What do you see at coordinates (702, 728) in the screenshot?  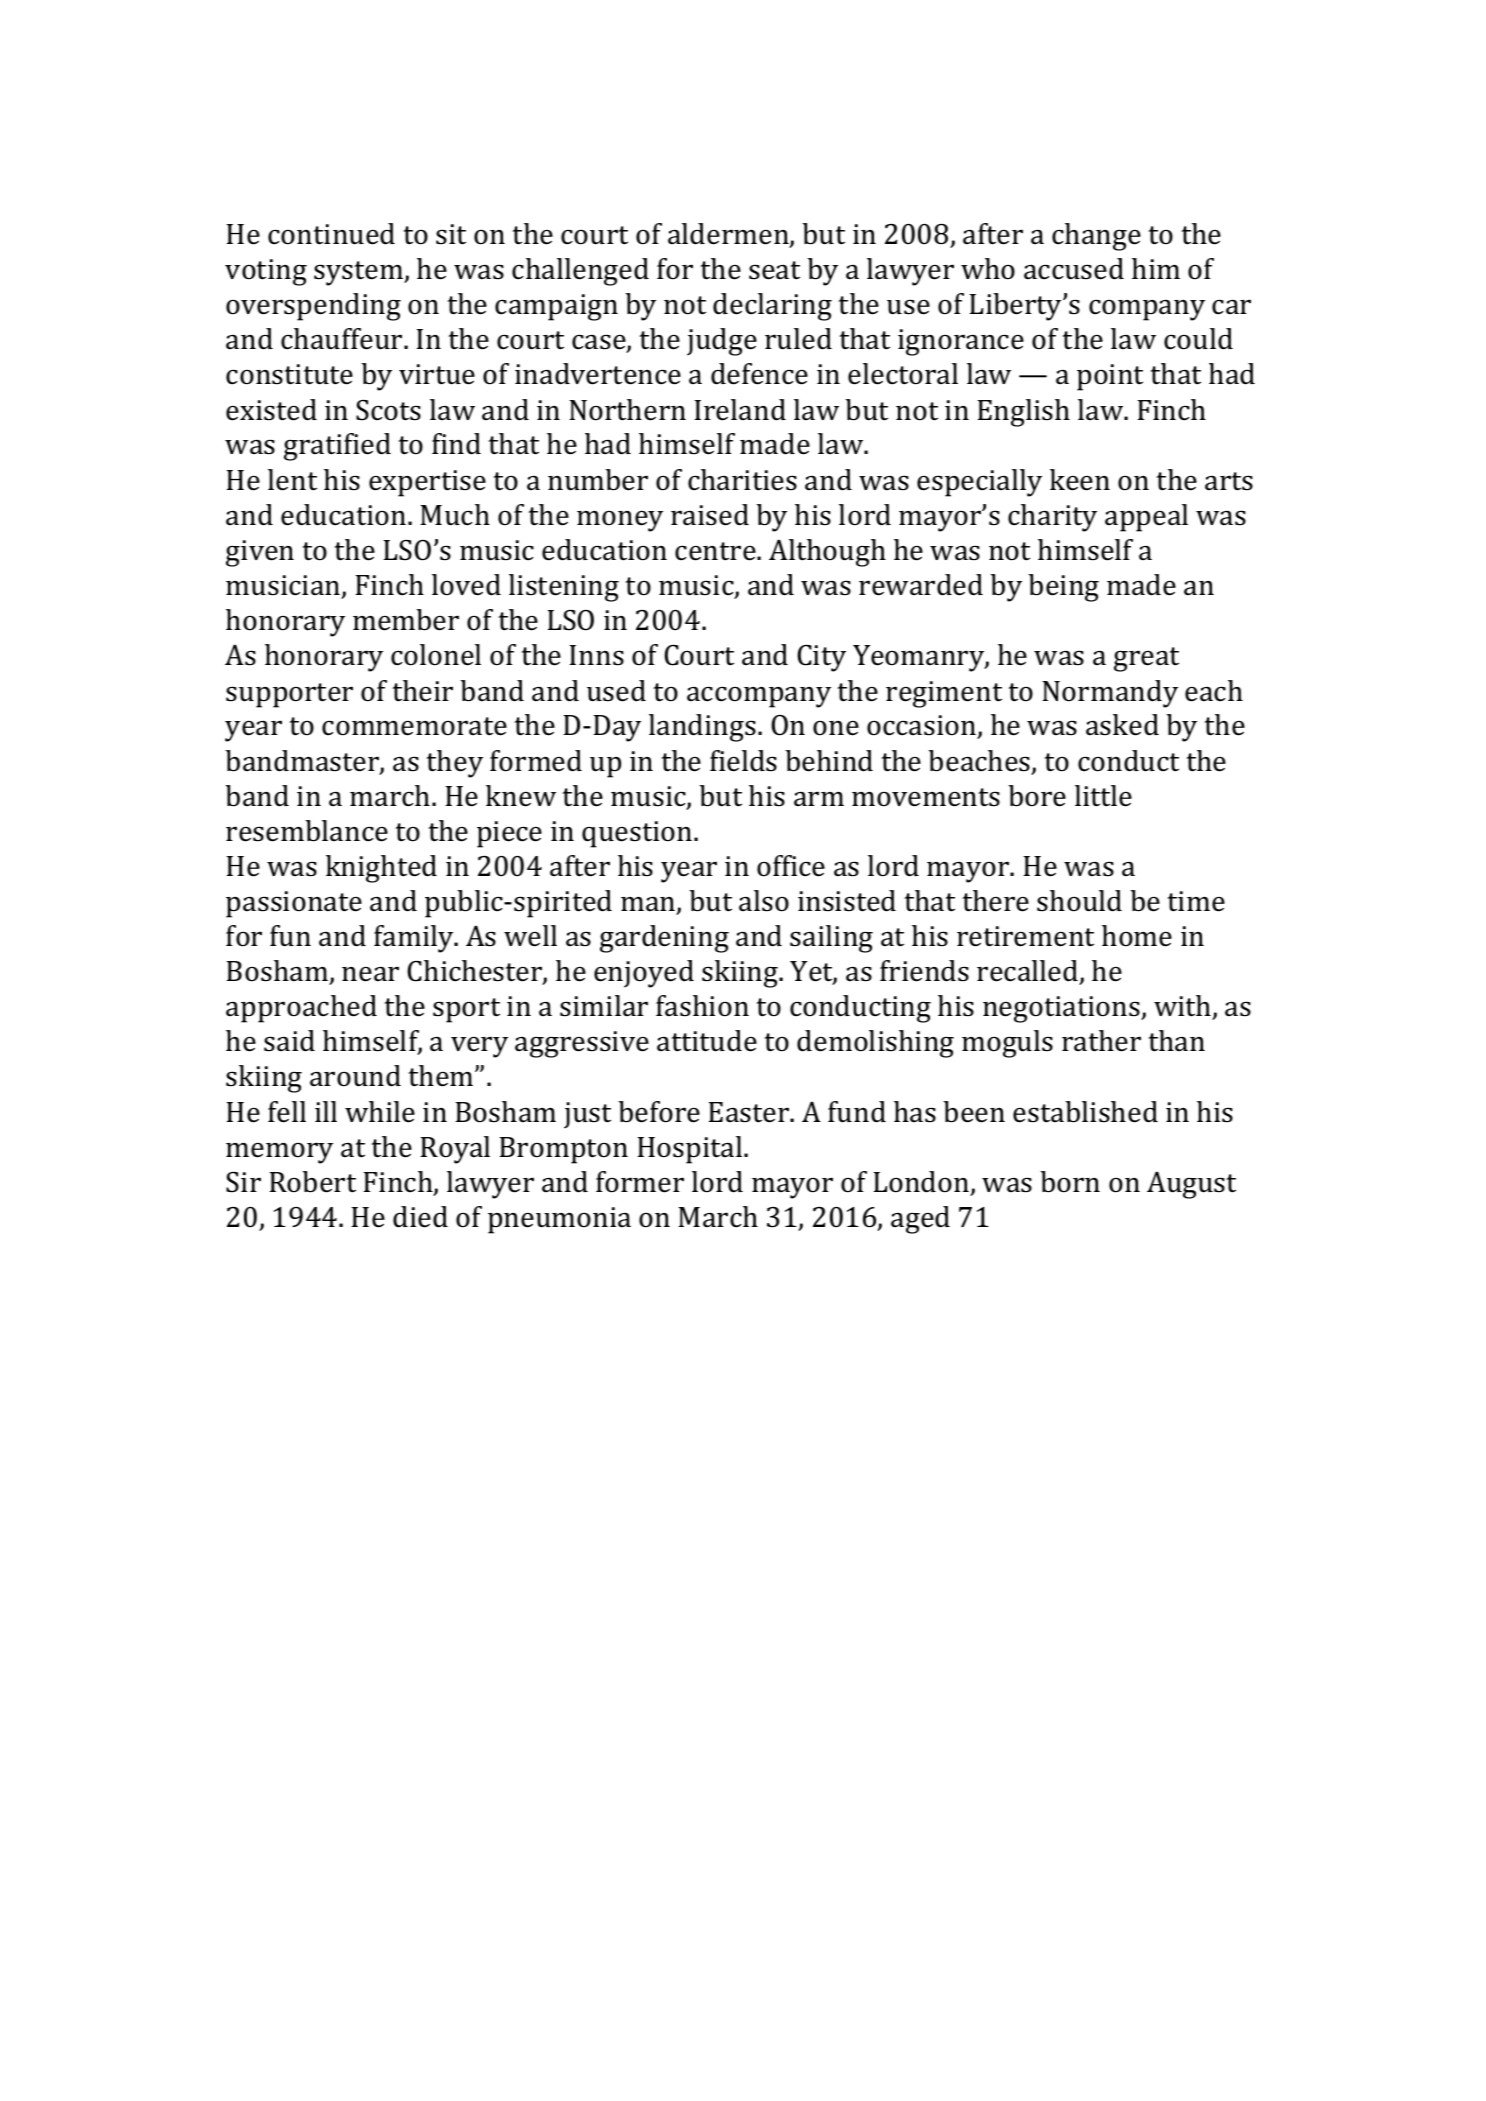 I see `landings` at bounding box center [702, 728].
